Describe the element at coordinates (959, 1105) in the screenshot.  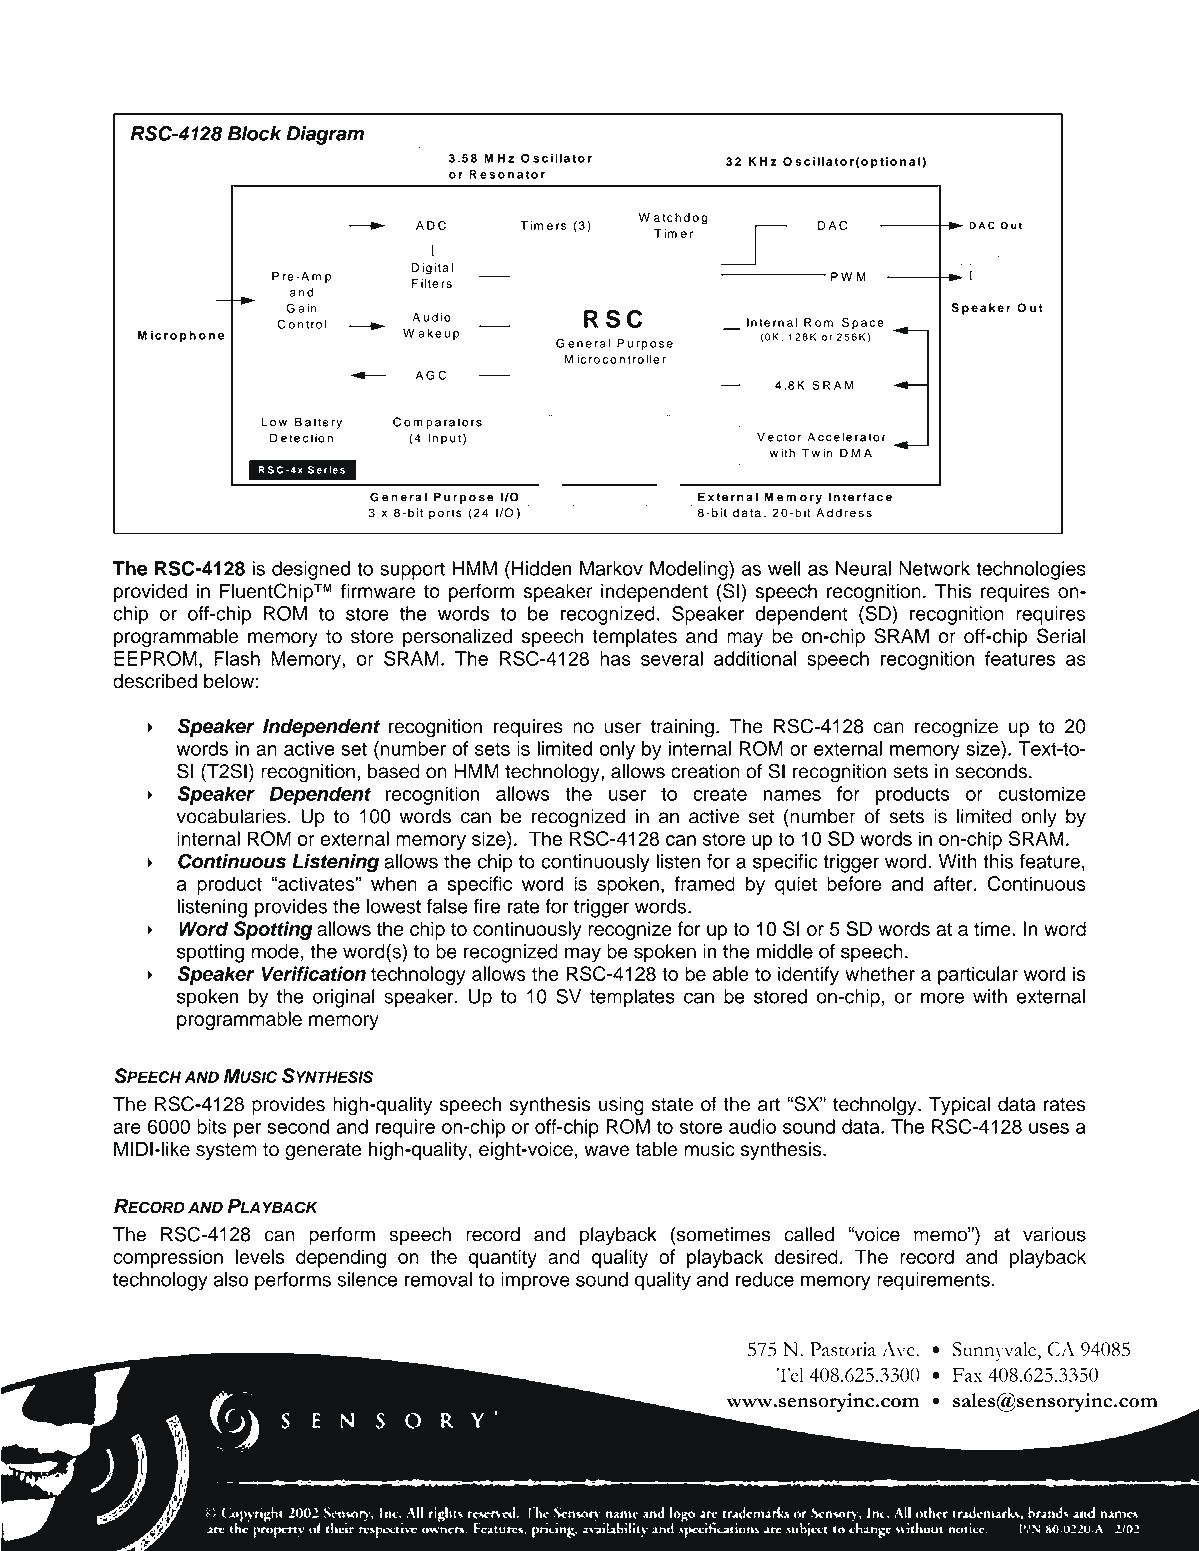
I see `Typical` at that location.
